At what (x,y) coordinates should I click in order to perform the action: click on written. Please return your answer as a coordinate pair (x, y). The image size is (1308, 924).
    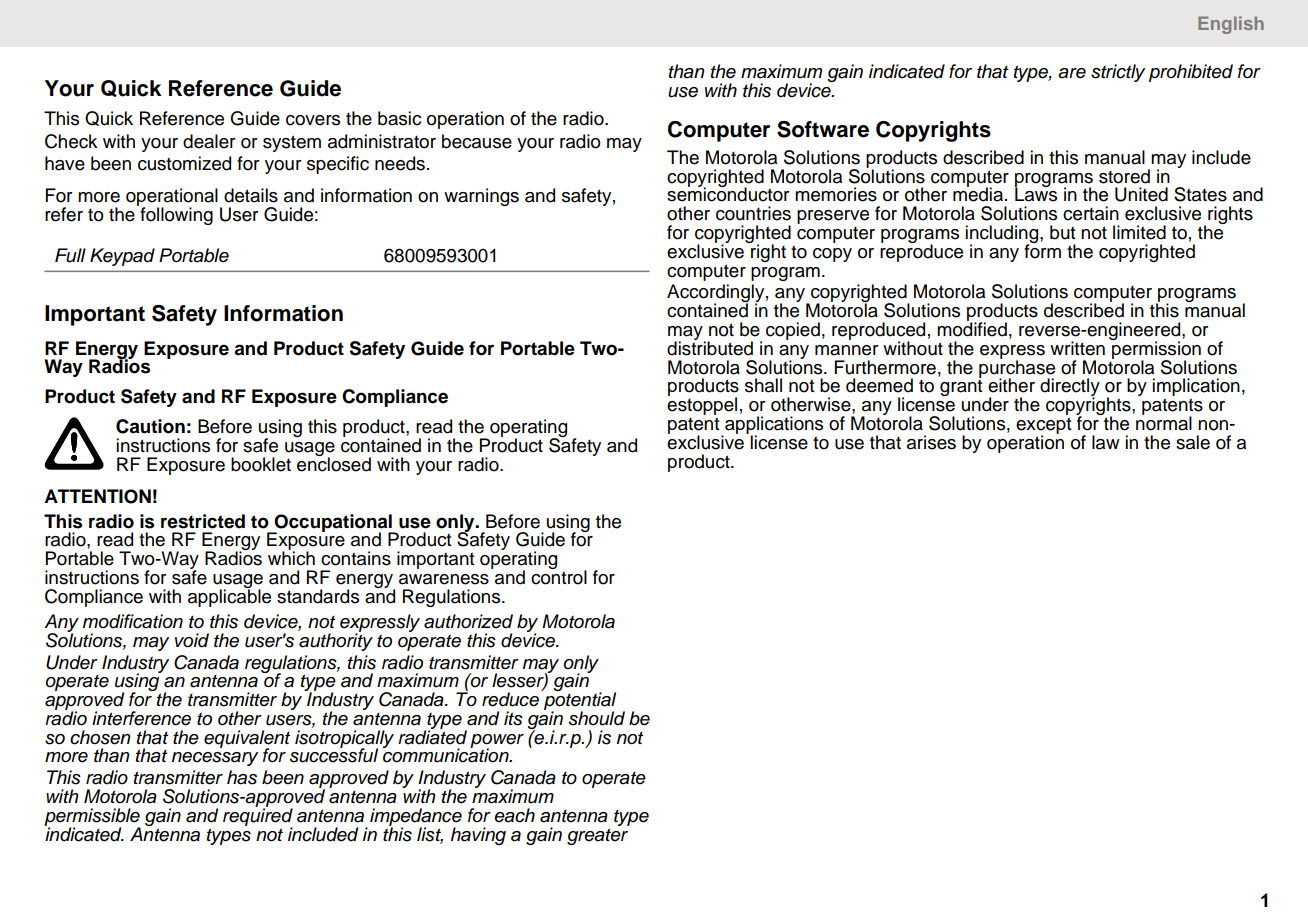
    Looking at the image, I should click on (1077, 348).
